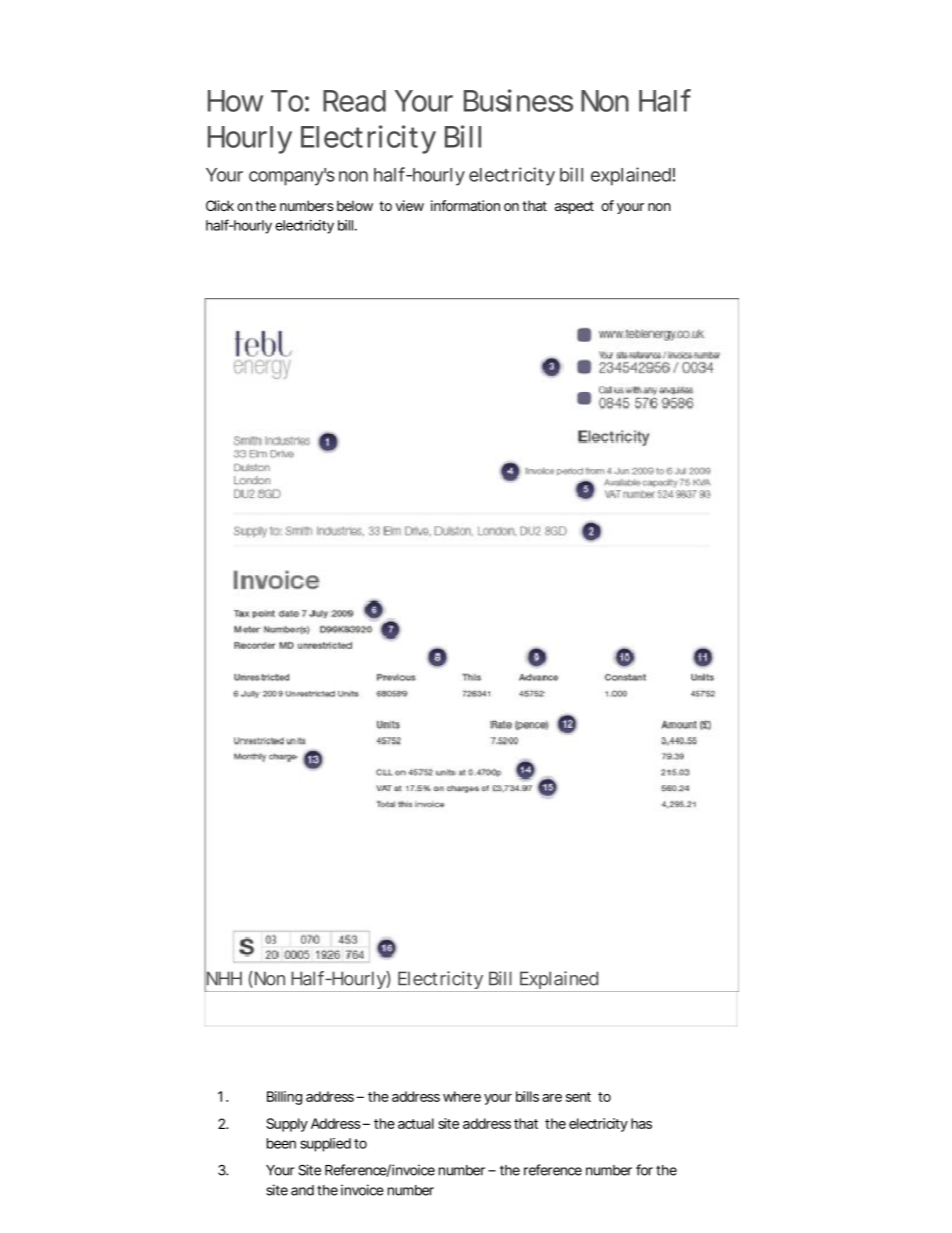 The width and height of the screenshot is (952, 1233). What do you see at coordinates (410, 205) in the screenshot?
I see `view` at bounding box center [410, 205].
